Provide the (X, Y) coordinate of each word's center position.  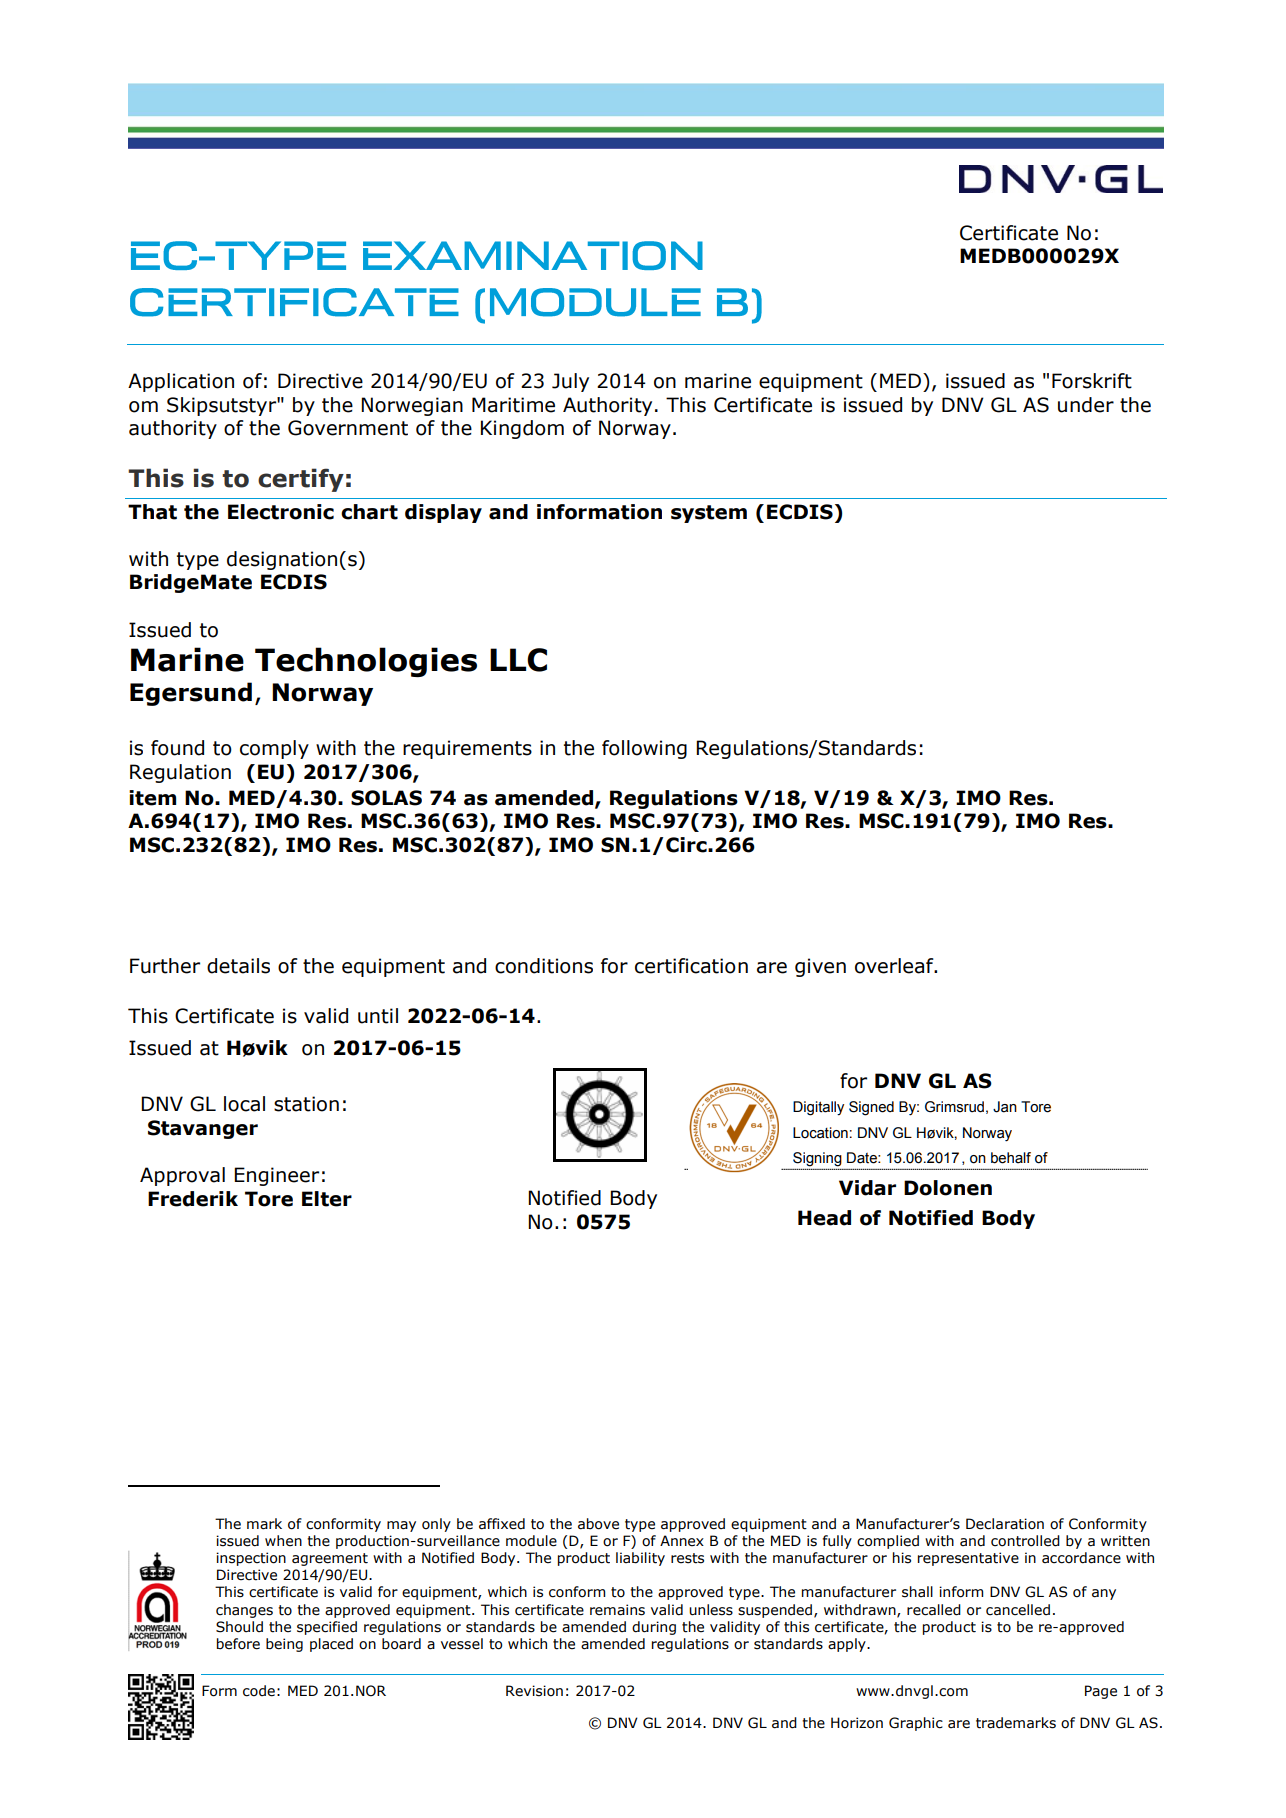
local (244, 1104)
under (1086, 405)
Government (348, 428)
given (820, 967)
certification (691, 966)
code (259, 1691)
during (654, 1628)
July (570, 382)
